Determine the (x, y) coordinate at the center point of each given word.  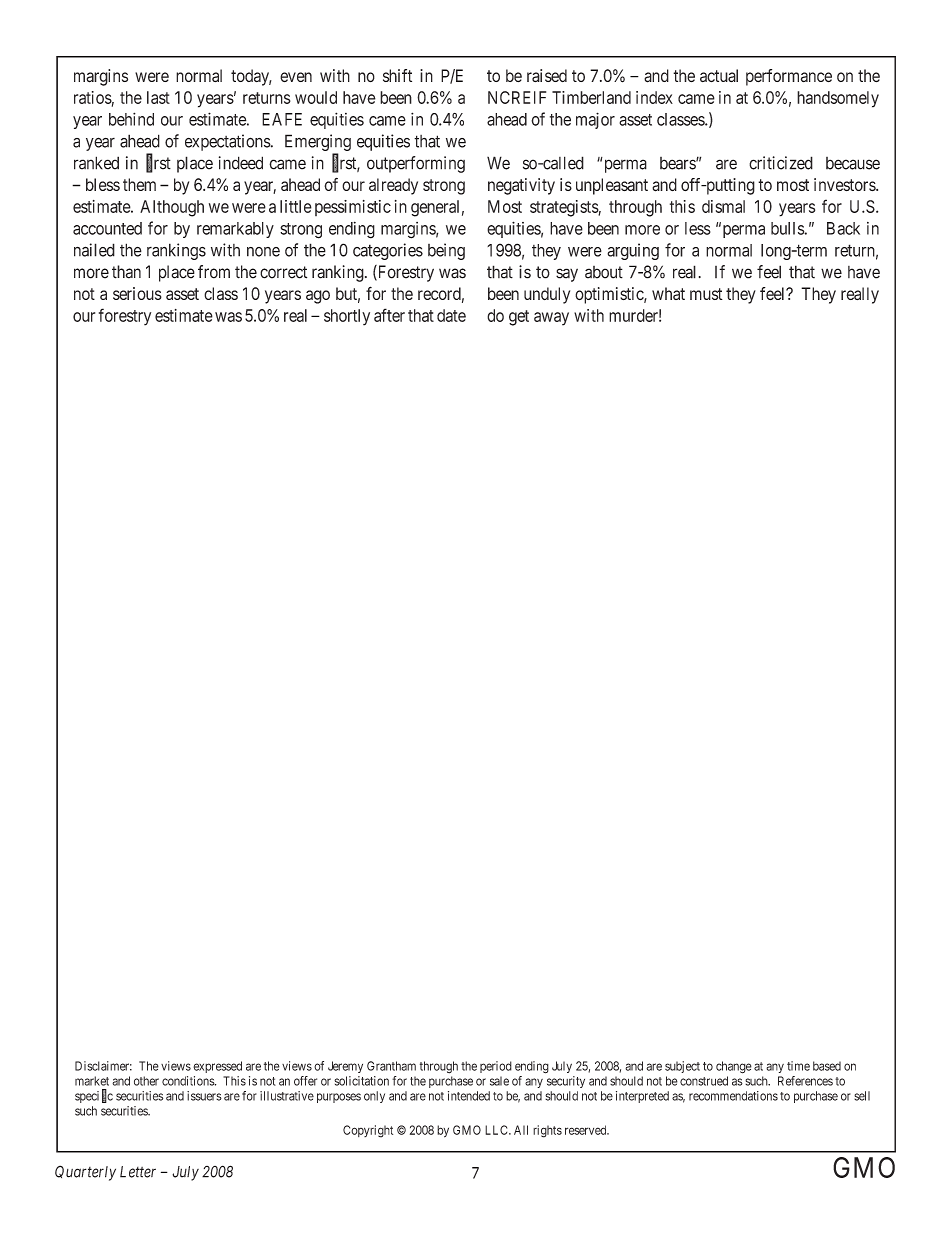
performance (789, 77)
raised (547, 75)
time (798, 1066)
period (496, 1067)
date (451, 315)
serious (137, 293)
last (158, 97)
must (706, 294)
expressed (217, 1067)
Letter (138, 1172)
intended (469, 1096)
